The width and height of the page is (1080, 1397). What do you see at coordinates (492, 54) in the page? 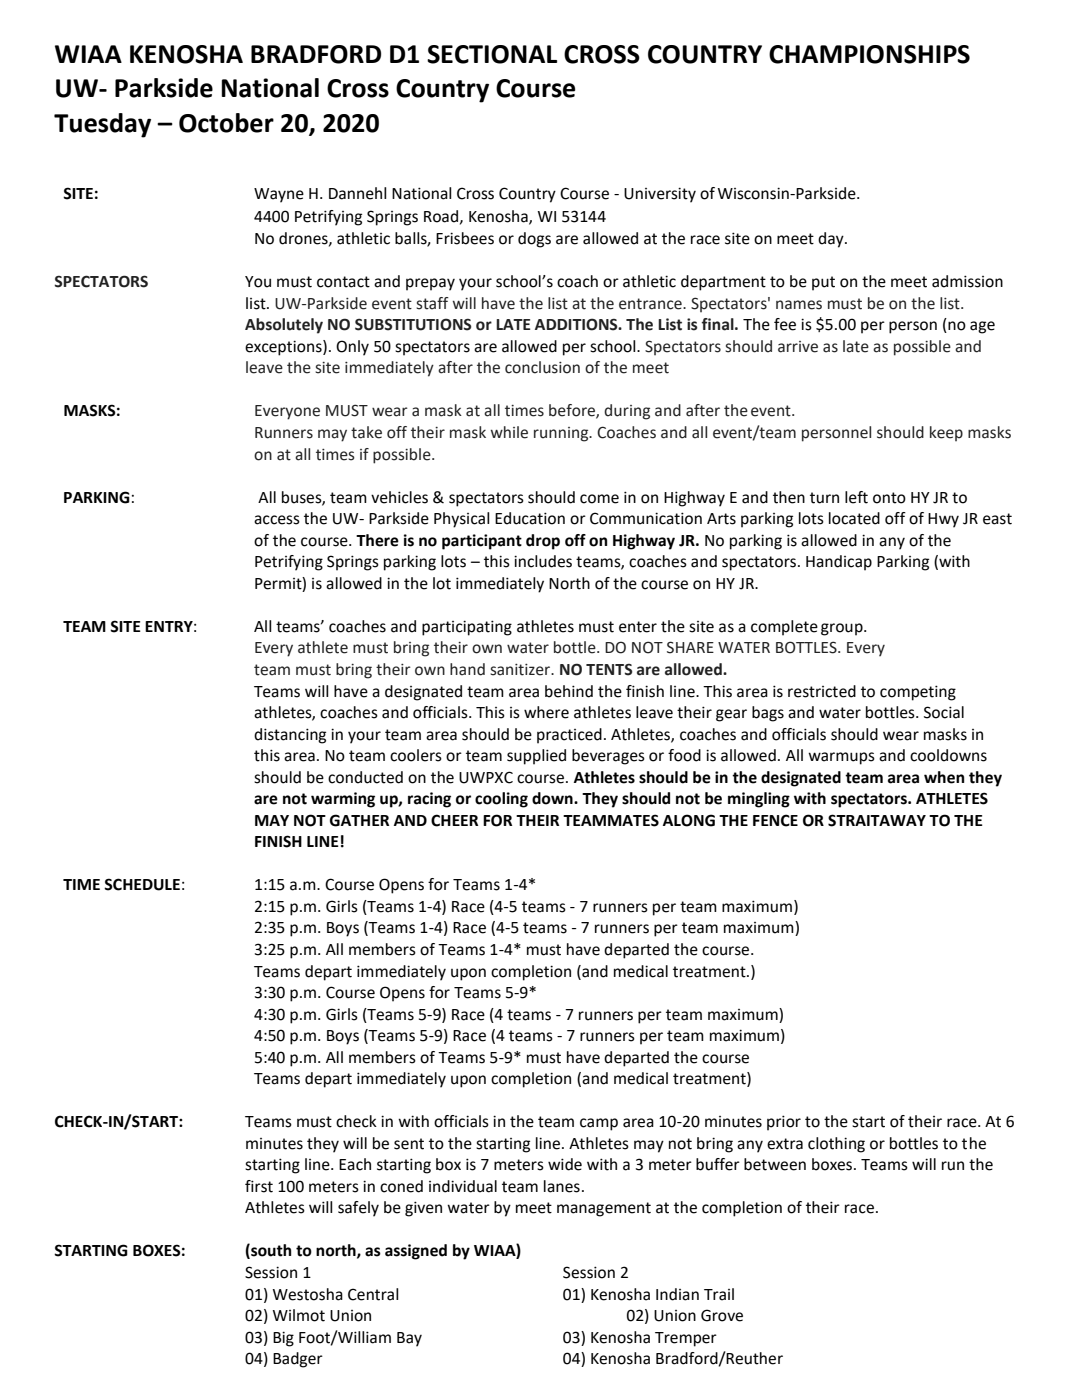
I see `SECTIONAL` at bounding box center [492, 54].
